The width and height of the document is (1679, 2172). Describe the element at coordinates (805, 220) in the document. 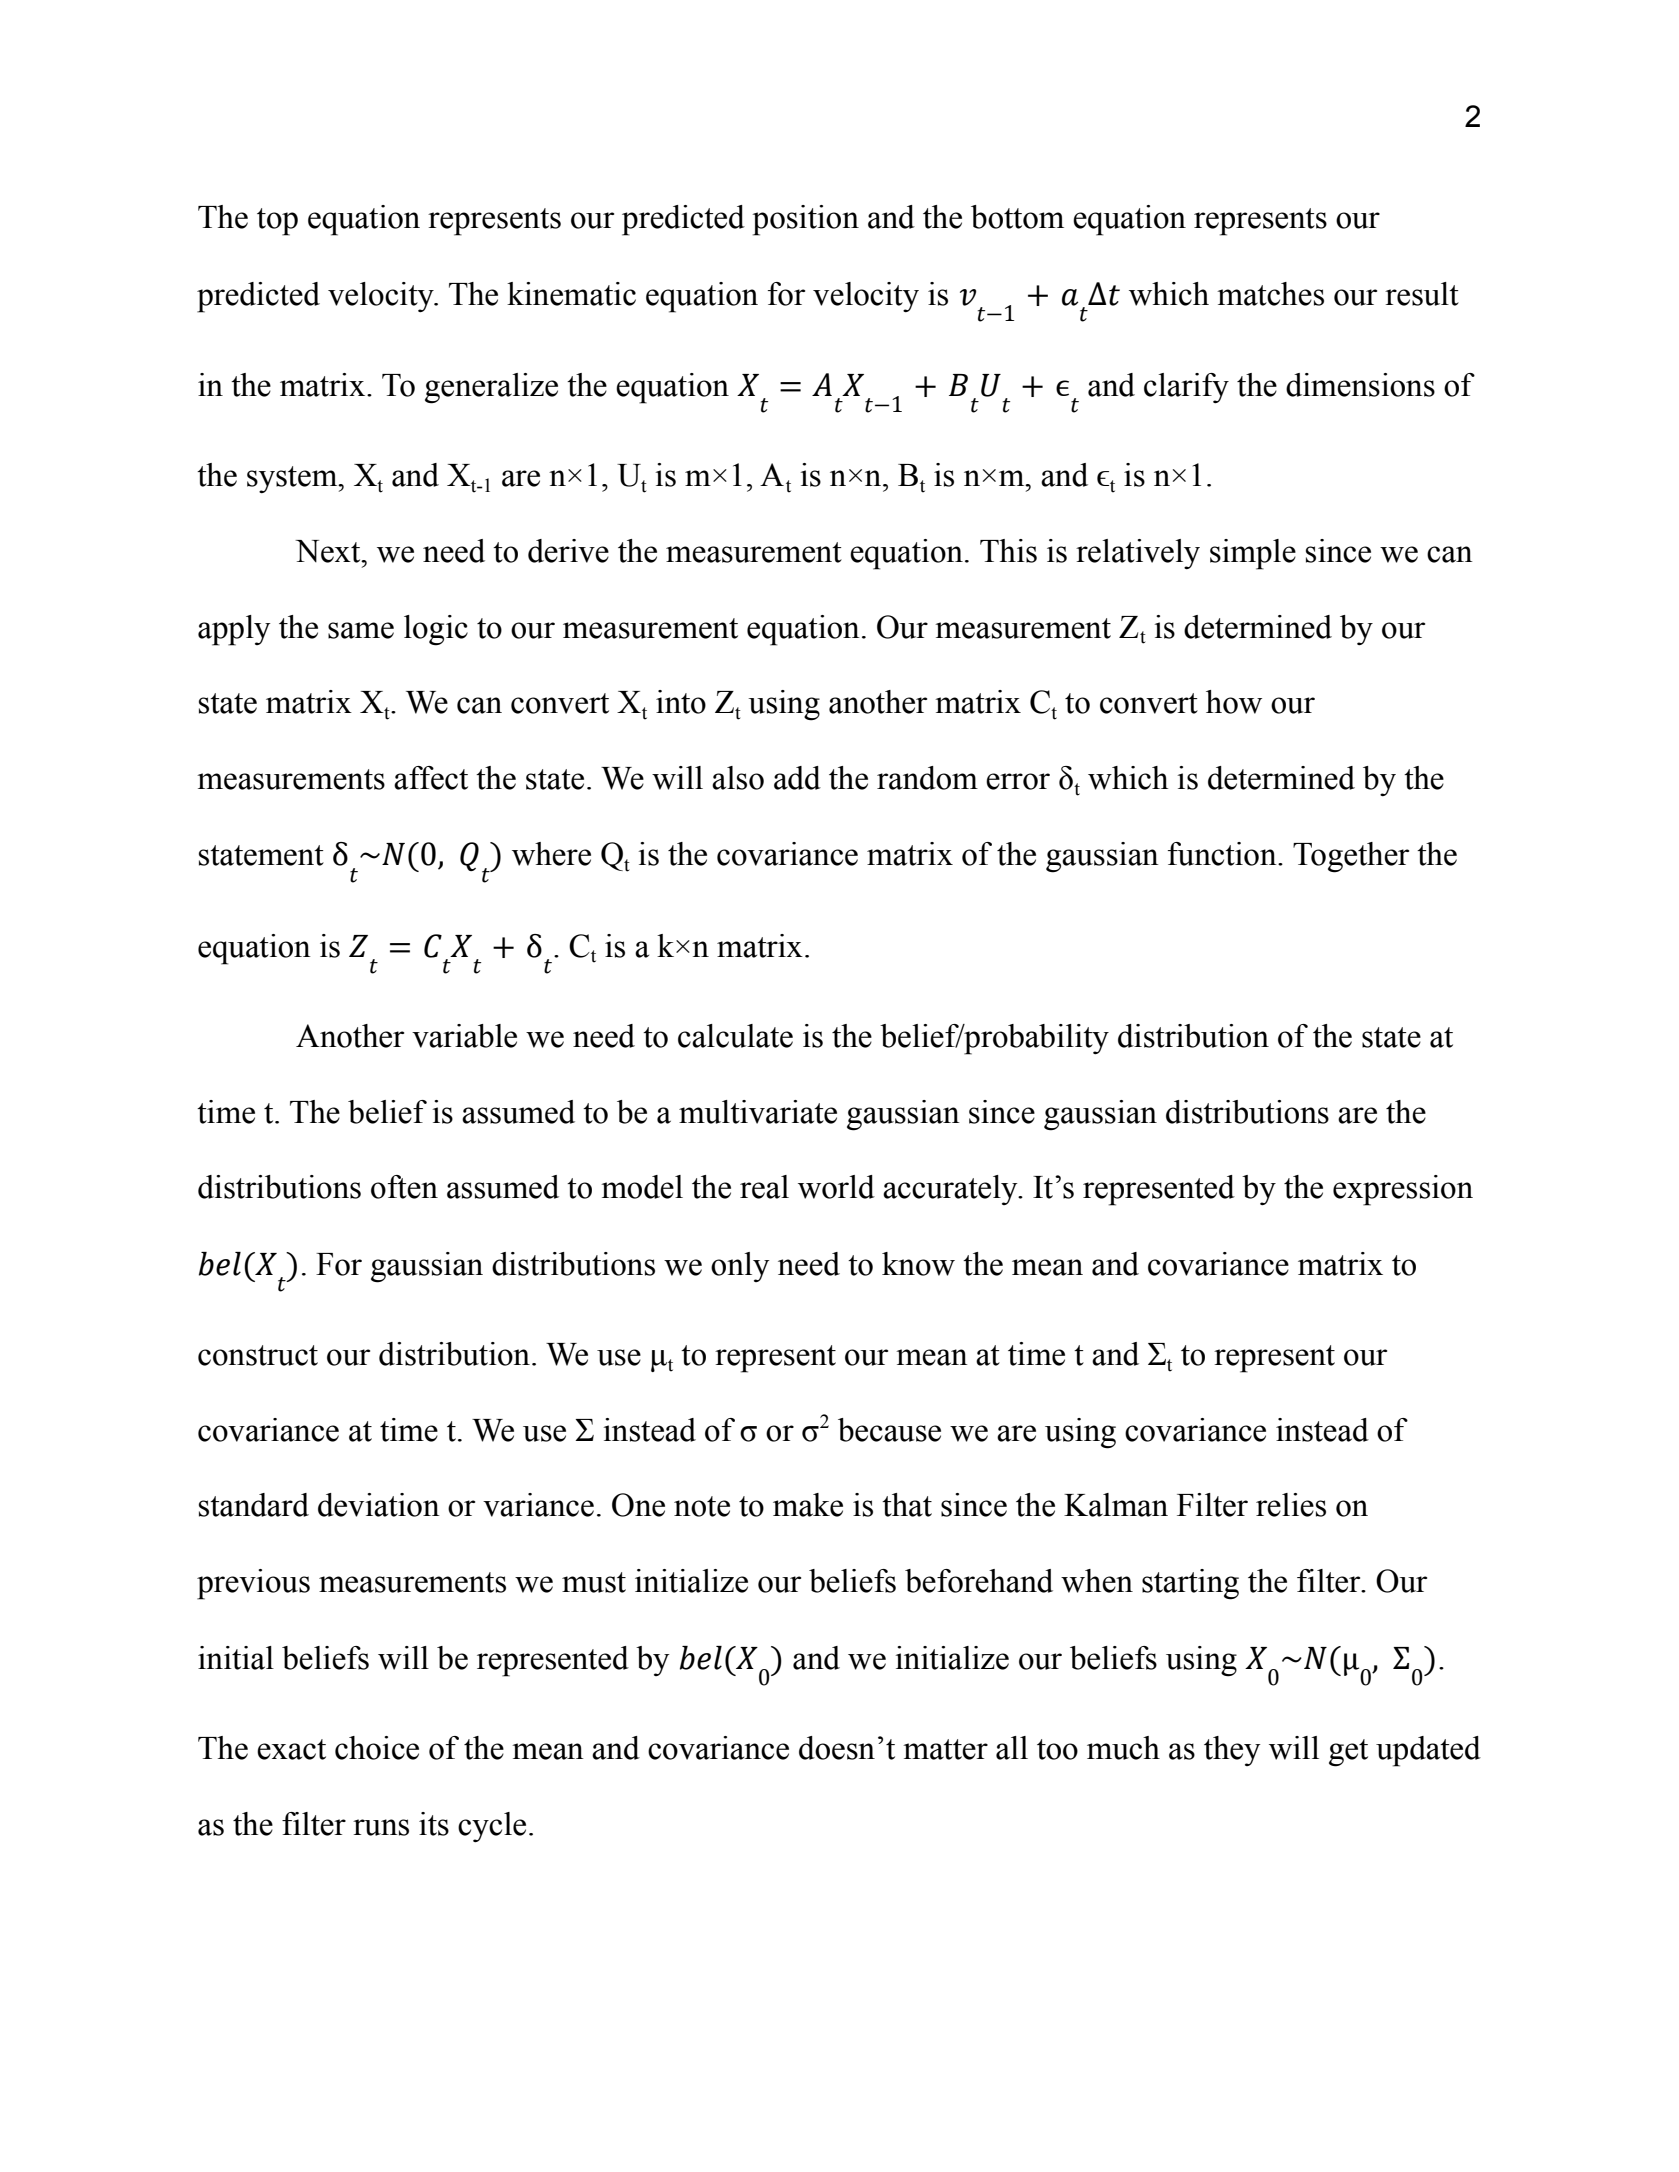

I see `position` at that location.
